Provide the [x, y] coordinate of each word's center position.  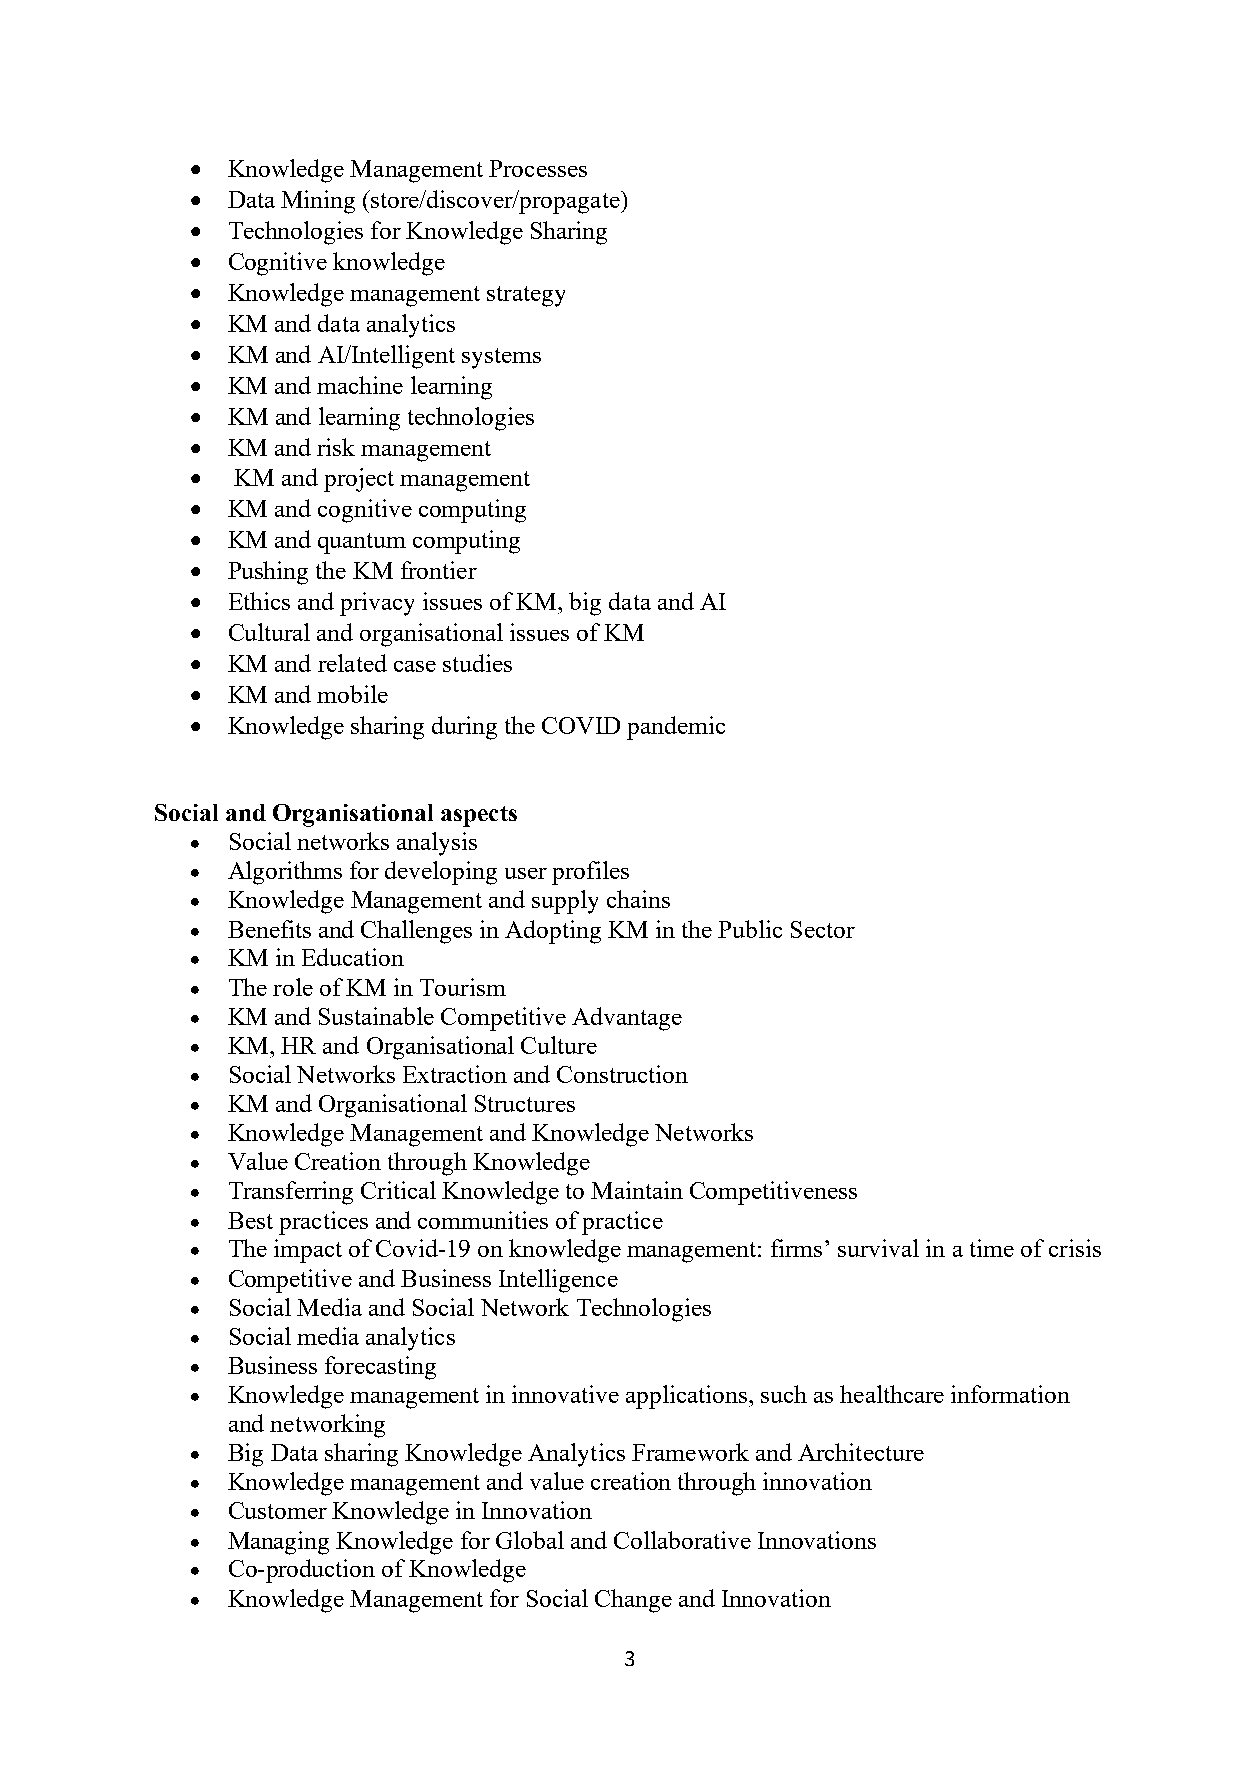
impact [308, 1251]
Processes [538, 168]
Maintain [637, 1190]
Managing [278, 1543]
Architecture [861, 1452]
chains [638, 899]
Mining [318, 202]
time [992, 1248]
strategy [526, 296]
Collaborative [682, 1540]
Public [750, 929]
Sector [823, 929]
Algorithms [285, 873]
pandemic [676, 728]
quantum [362, 543]
